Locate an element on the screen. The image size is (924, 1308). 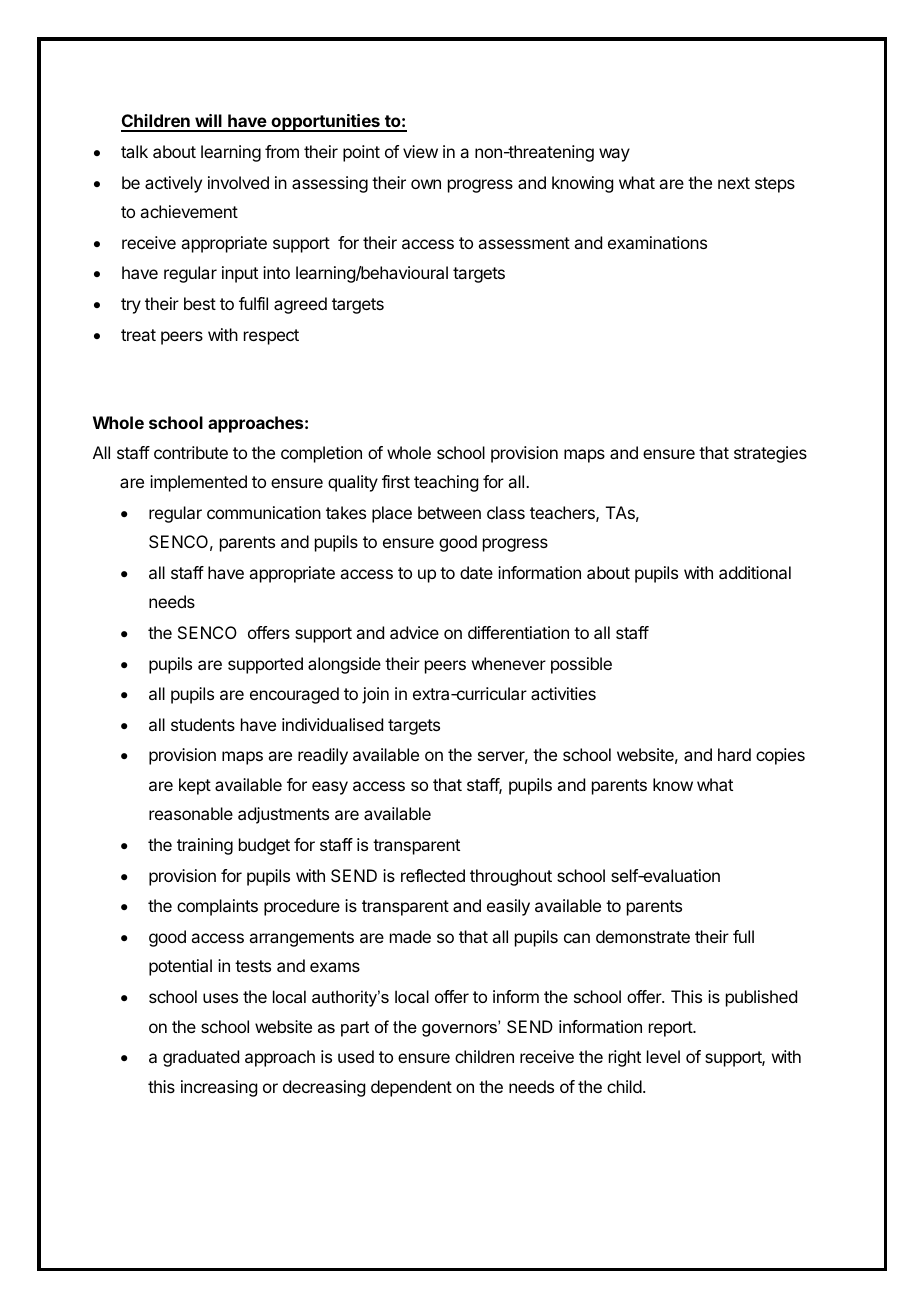
reflected is located at coordinates (433, 875).
